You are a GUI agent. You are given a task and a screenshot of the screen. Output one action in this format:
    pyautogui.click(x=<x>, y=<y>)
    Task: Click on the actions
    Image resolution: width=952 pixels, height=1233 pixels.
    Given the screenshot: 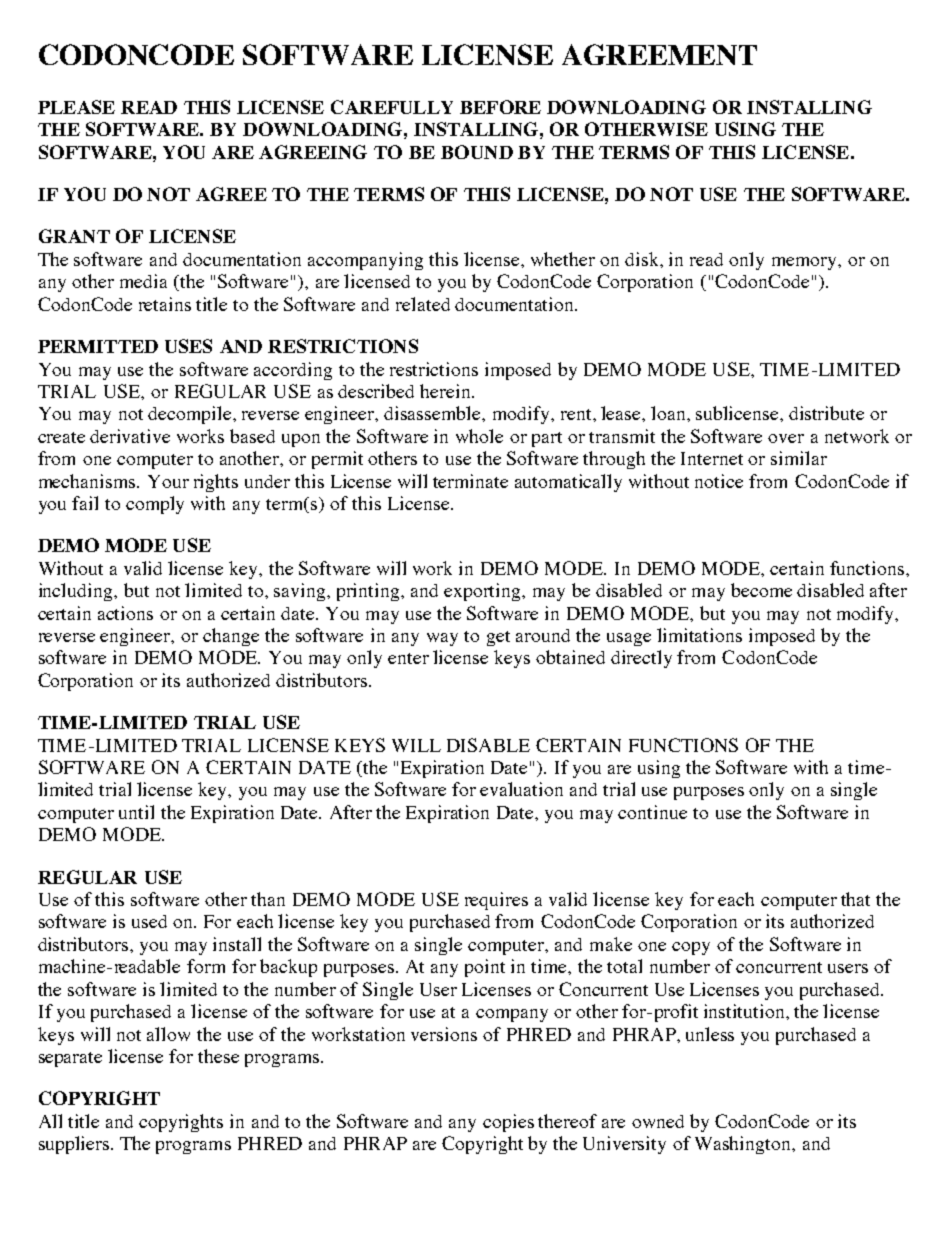 What is the action you would take?
    pyautogui.click(x=125, y=613)
